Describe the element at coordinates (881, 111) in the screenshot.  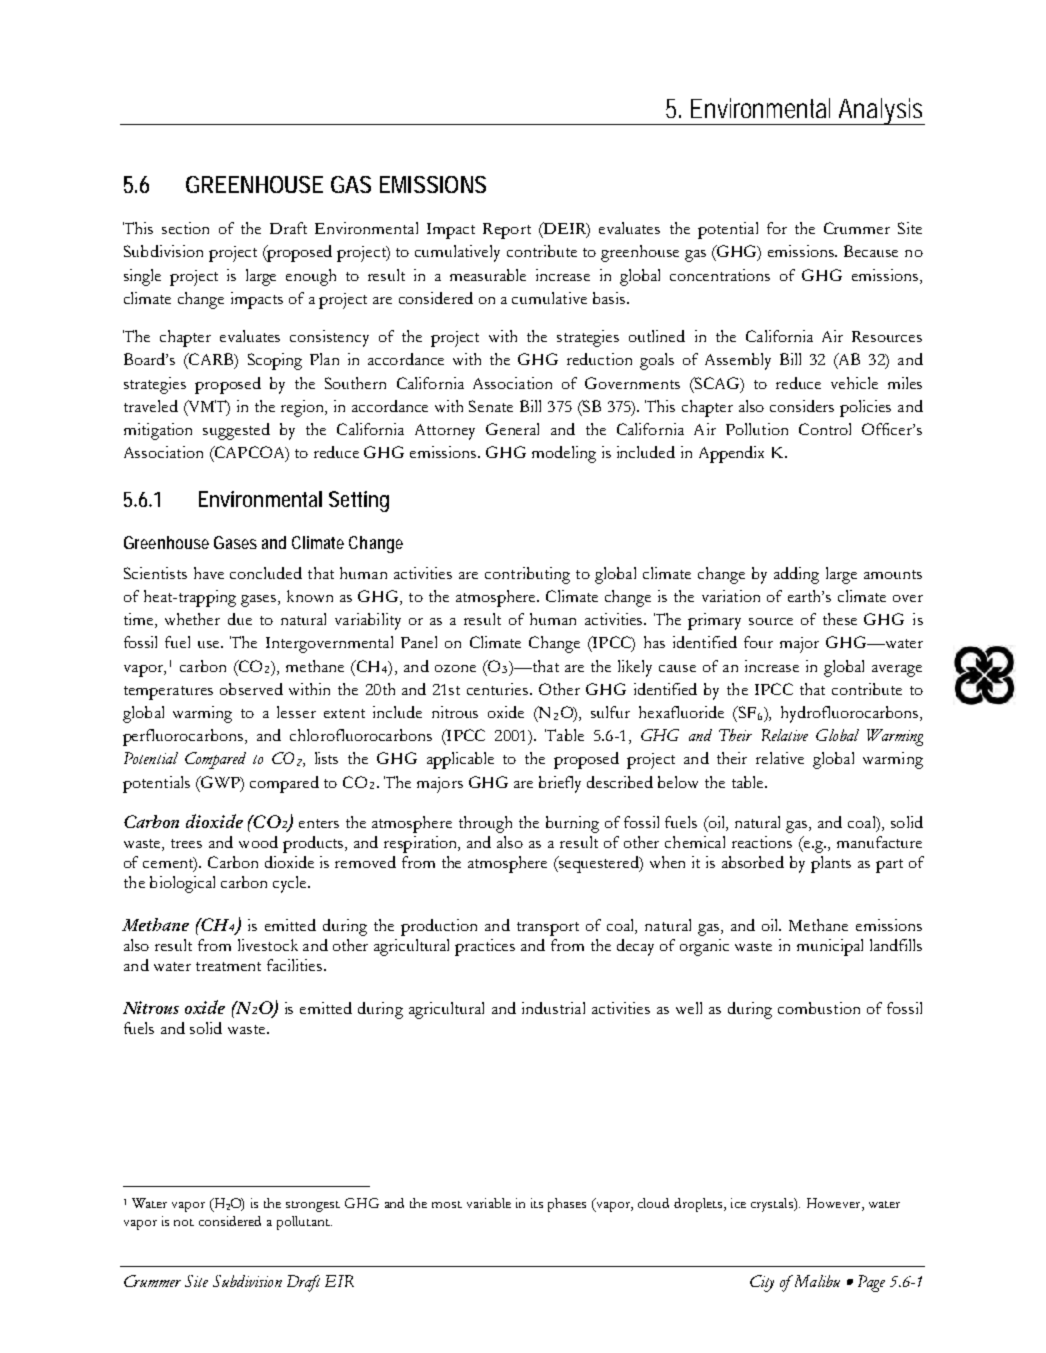
I see `Analysis` at that location.
